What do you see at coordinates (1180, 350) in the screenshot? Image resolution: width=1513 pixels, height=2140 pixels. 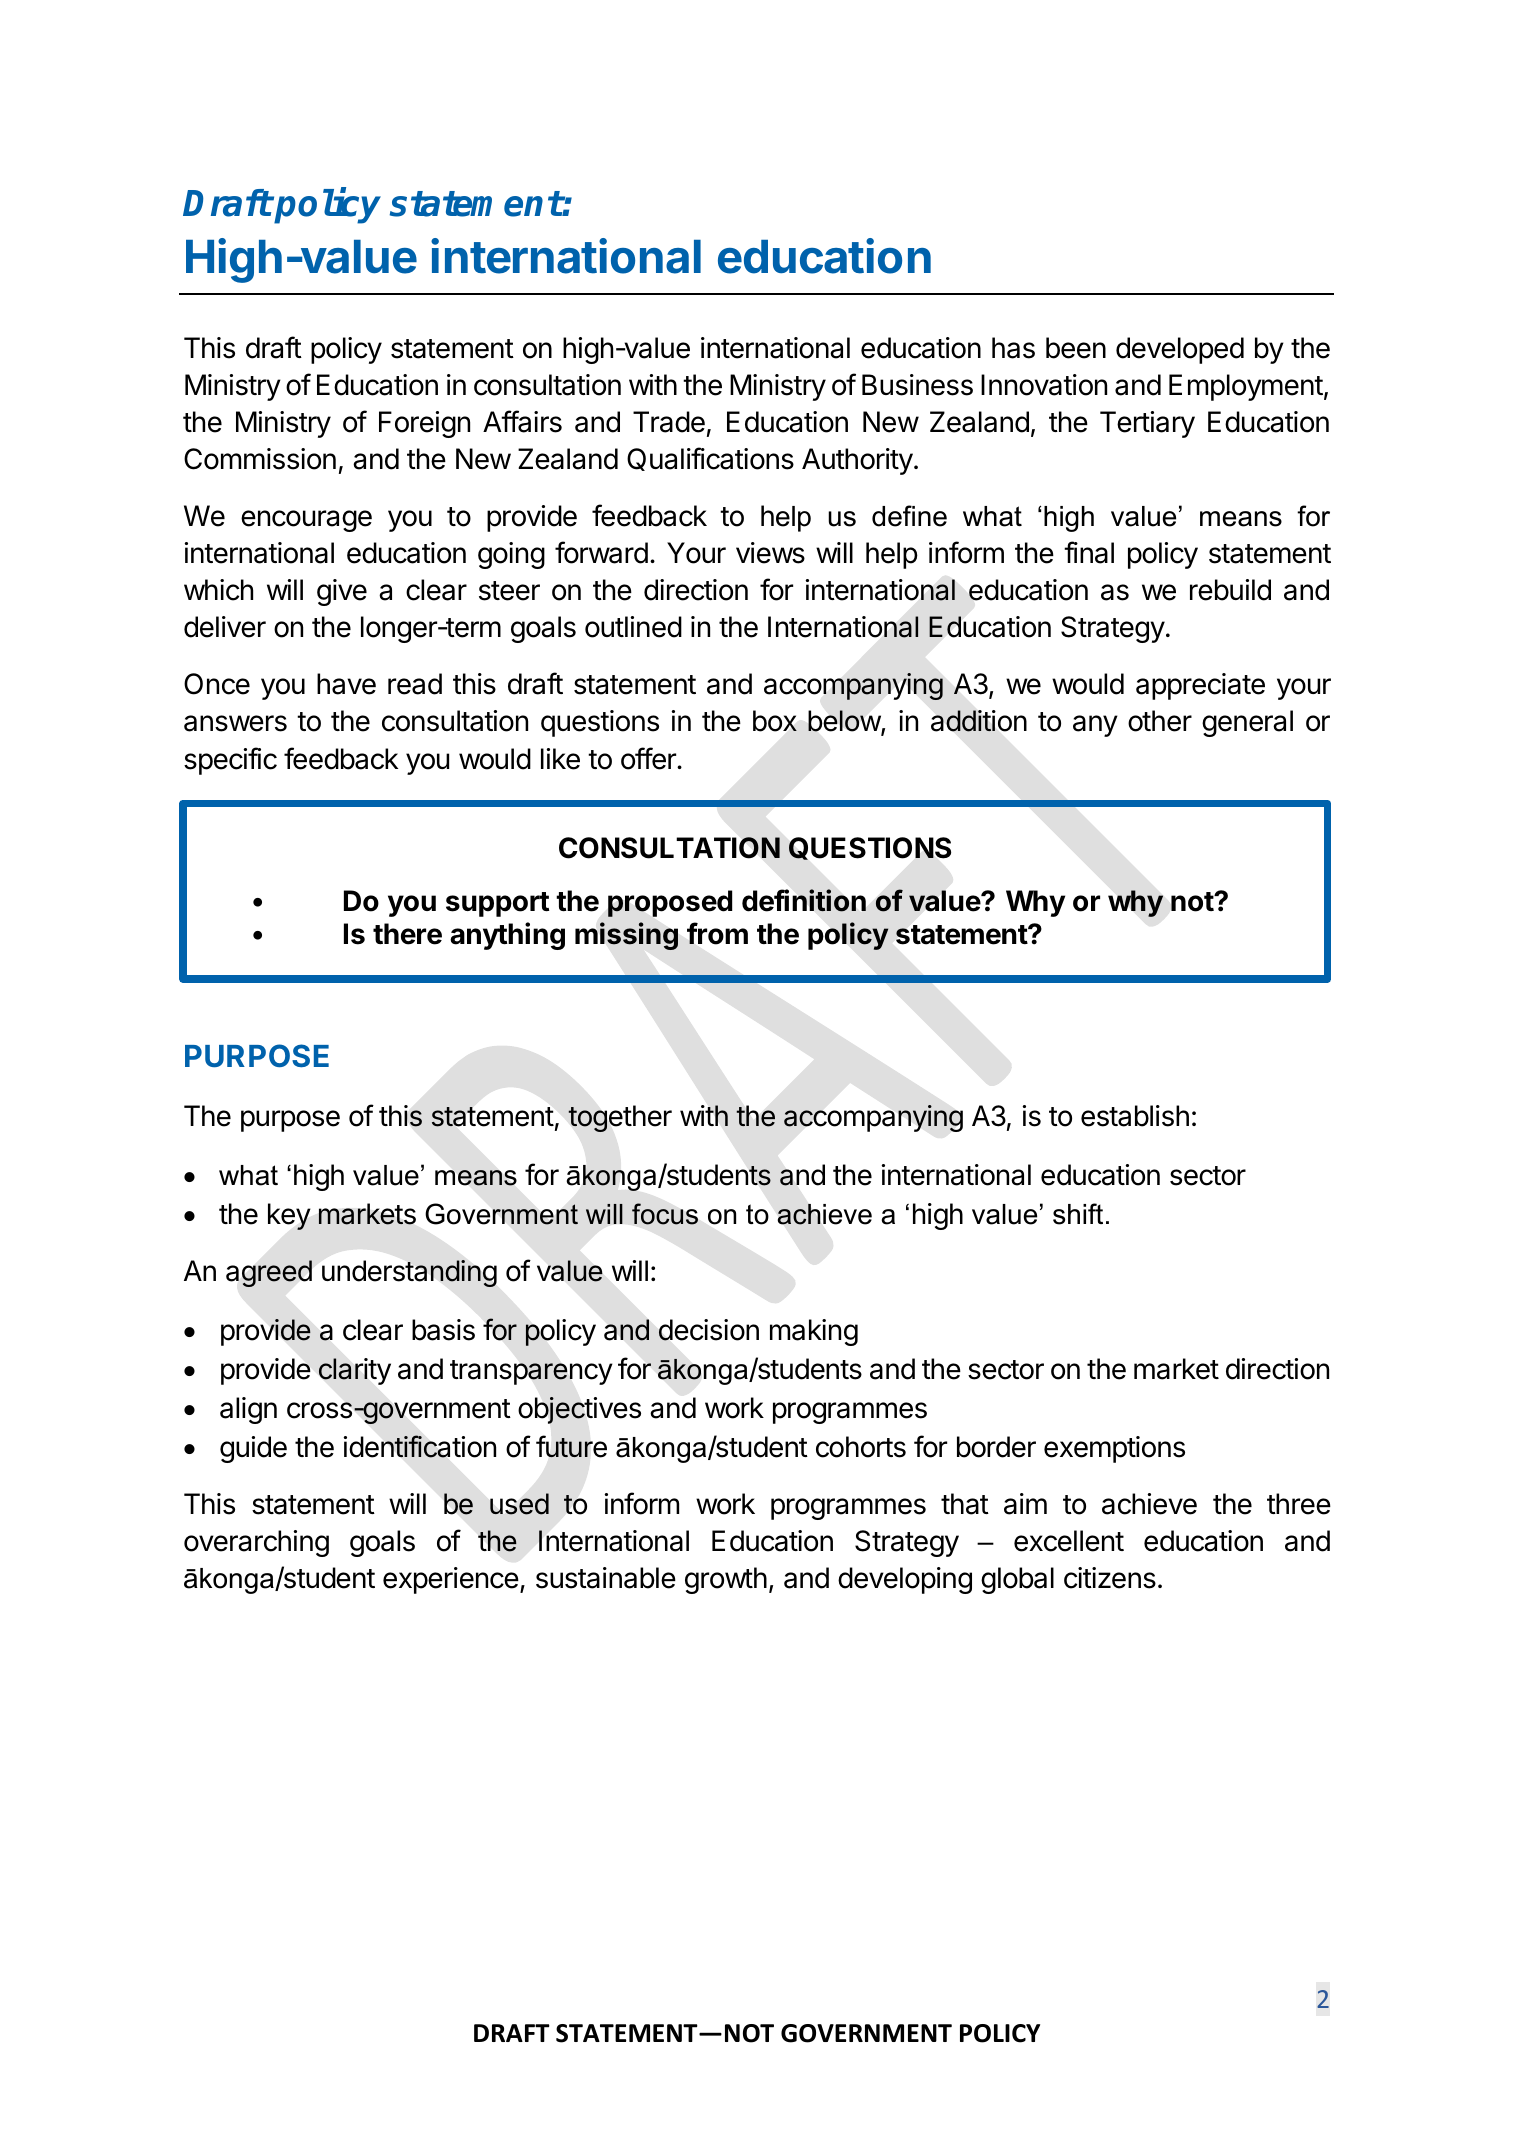 I see `developed` at bounding box center [1180, 350].
